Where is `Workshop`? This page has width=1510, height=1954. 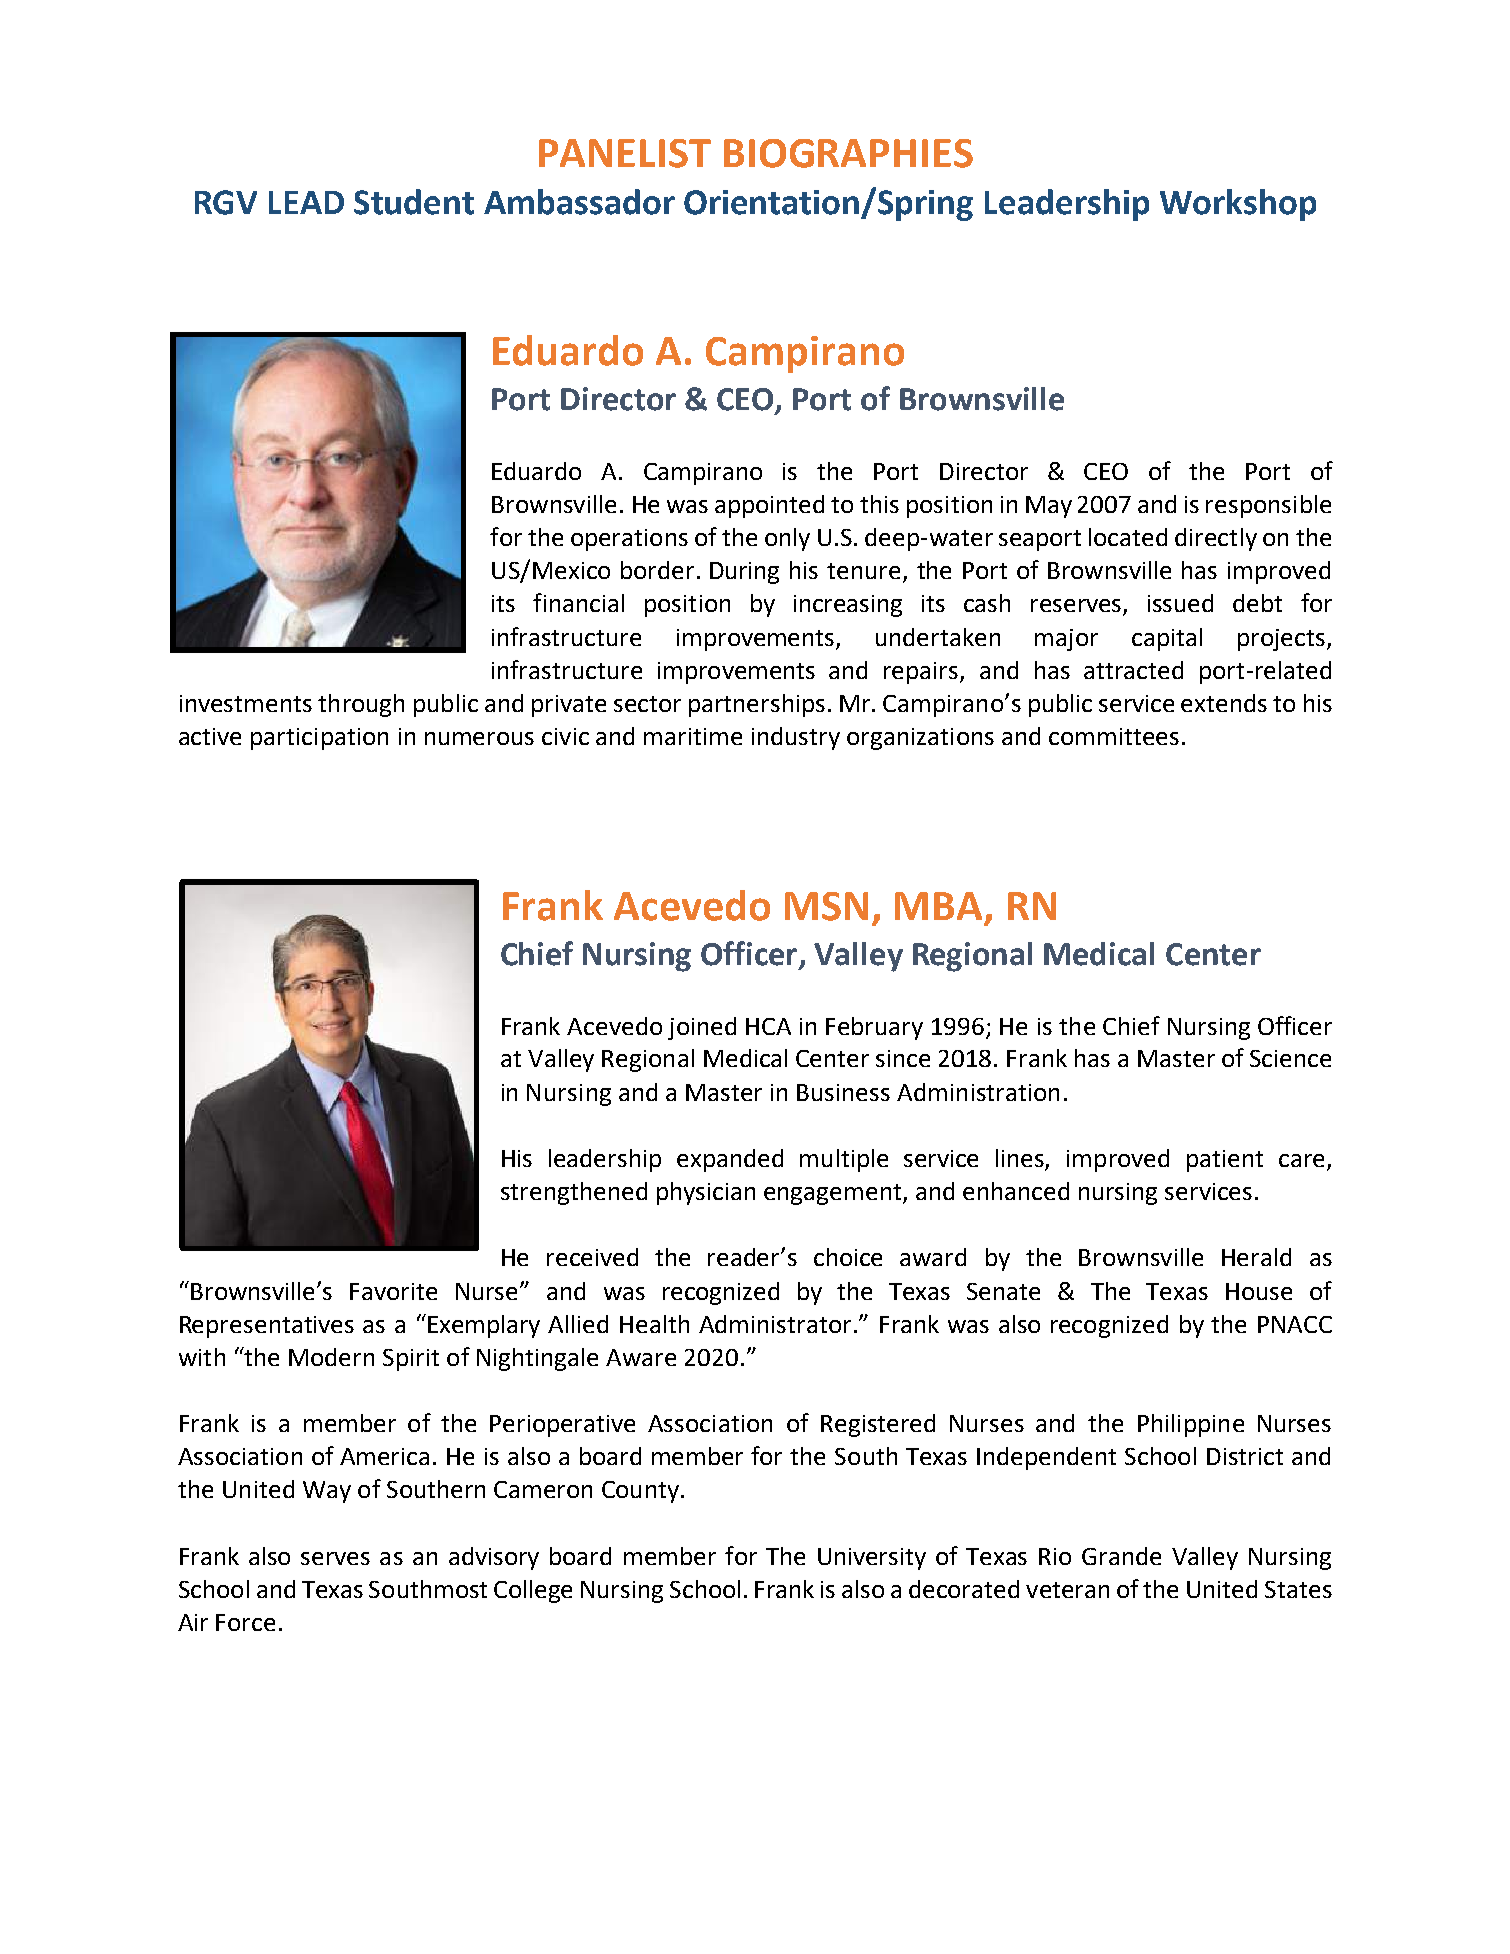 Workshop is located at coordinates (1238, 205).
